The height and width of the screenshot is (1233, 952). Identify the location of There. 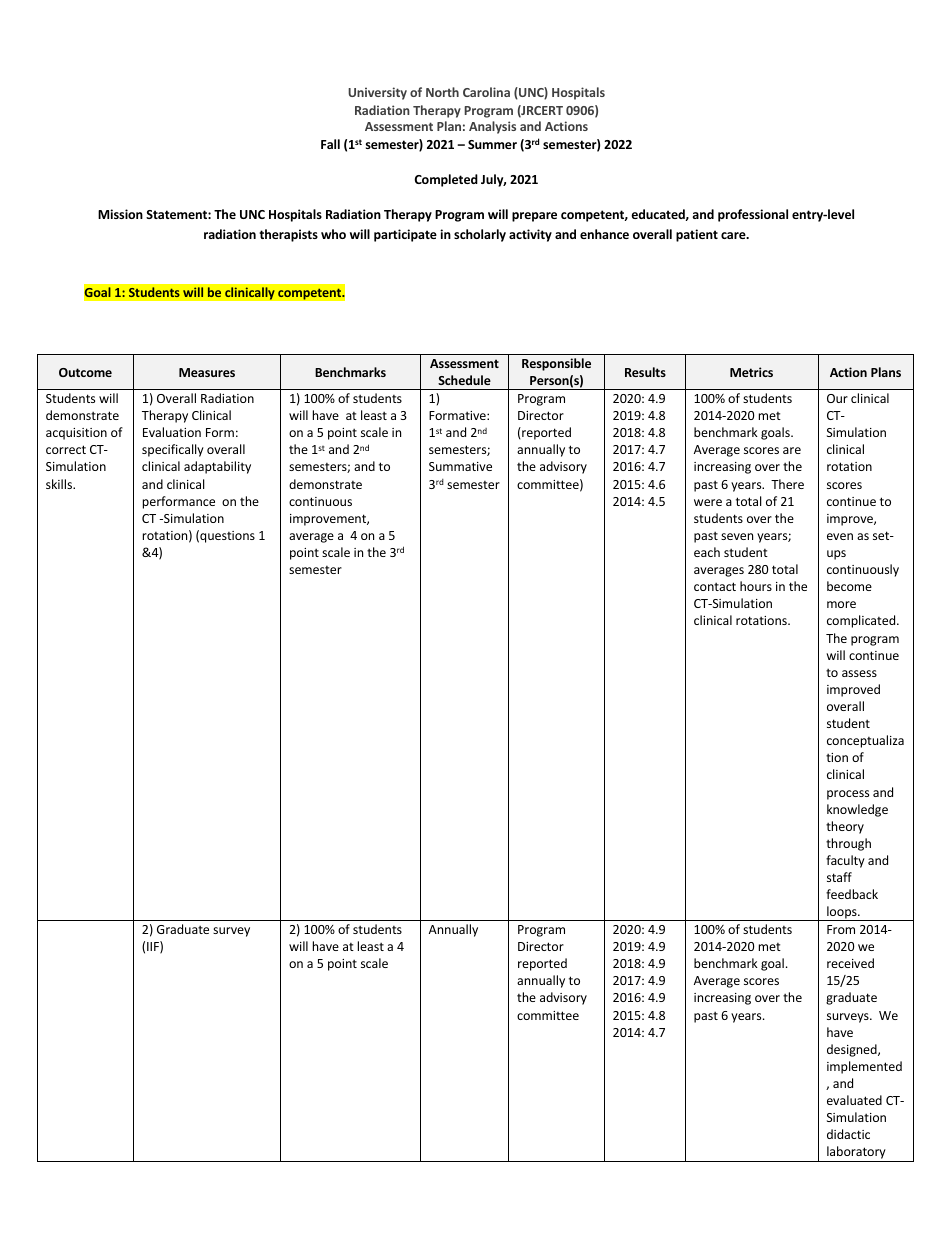
(787, 484).
